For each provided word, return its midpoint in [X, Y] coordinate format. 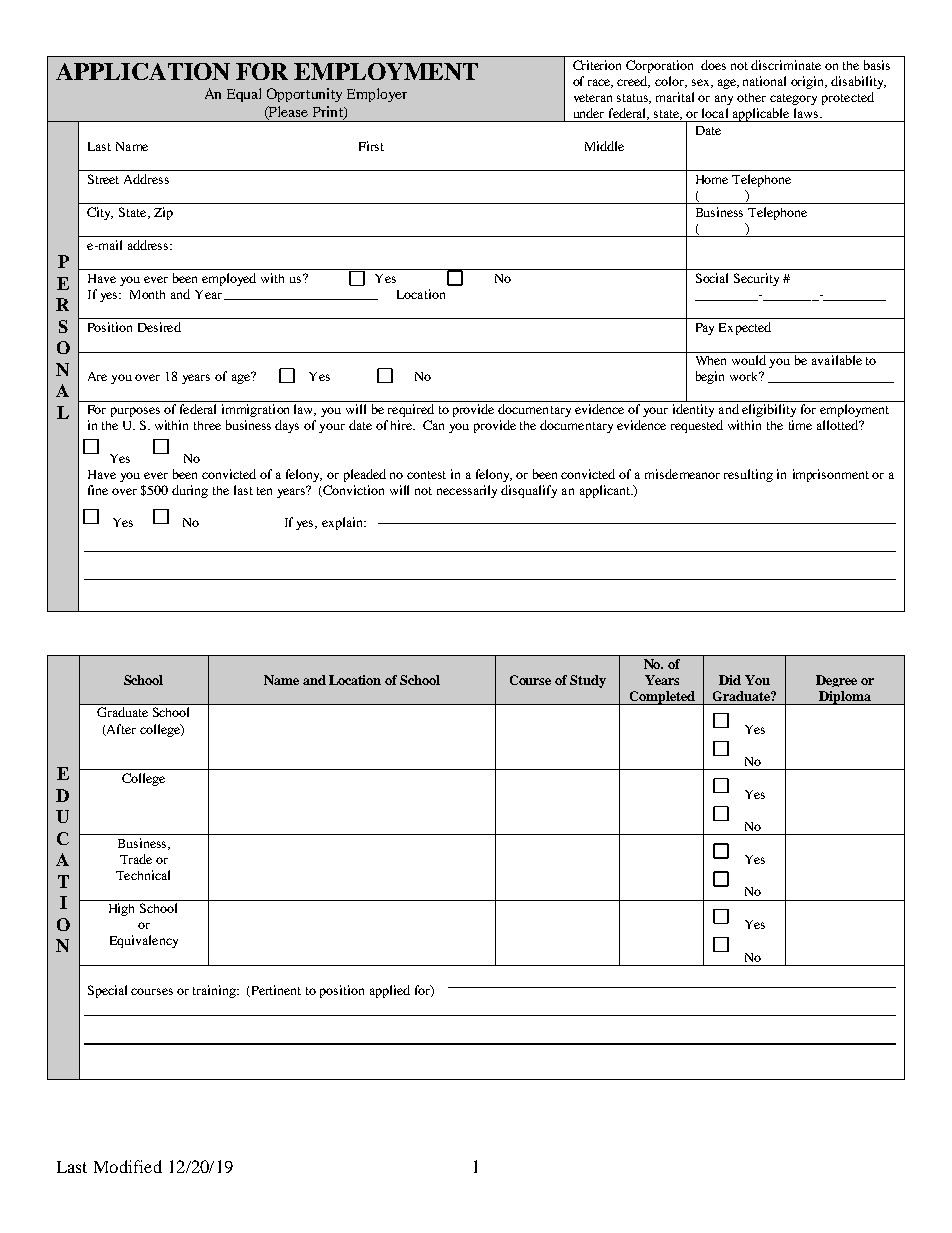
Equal [244, 95]
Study [588, 681]
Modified [128, 1166]
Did [730, 680]
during [190, 491]
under [589, 113]
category [793, 99]
